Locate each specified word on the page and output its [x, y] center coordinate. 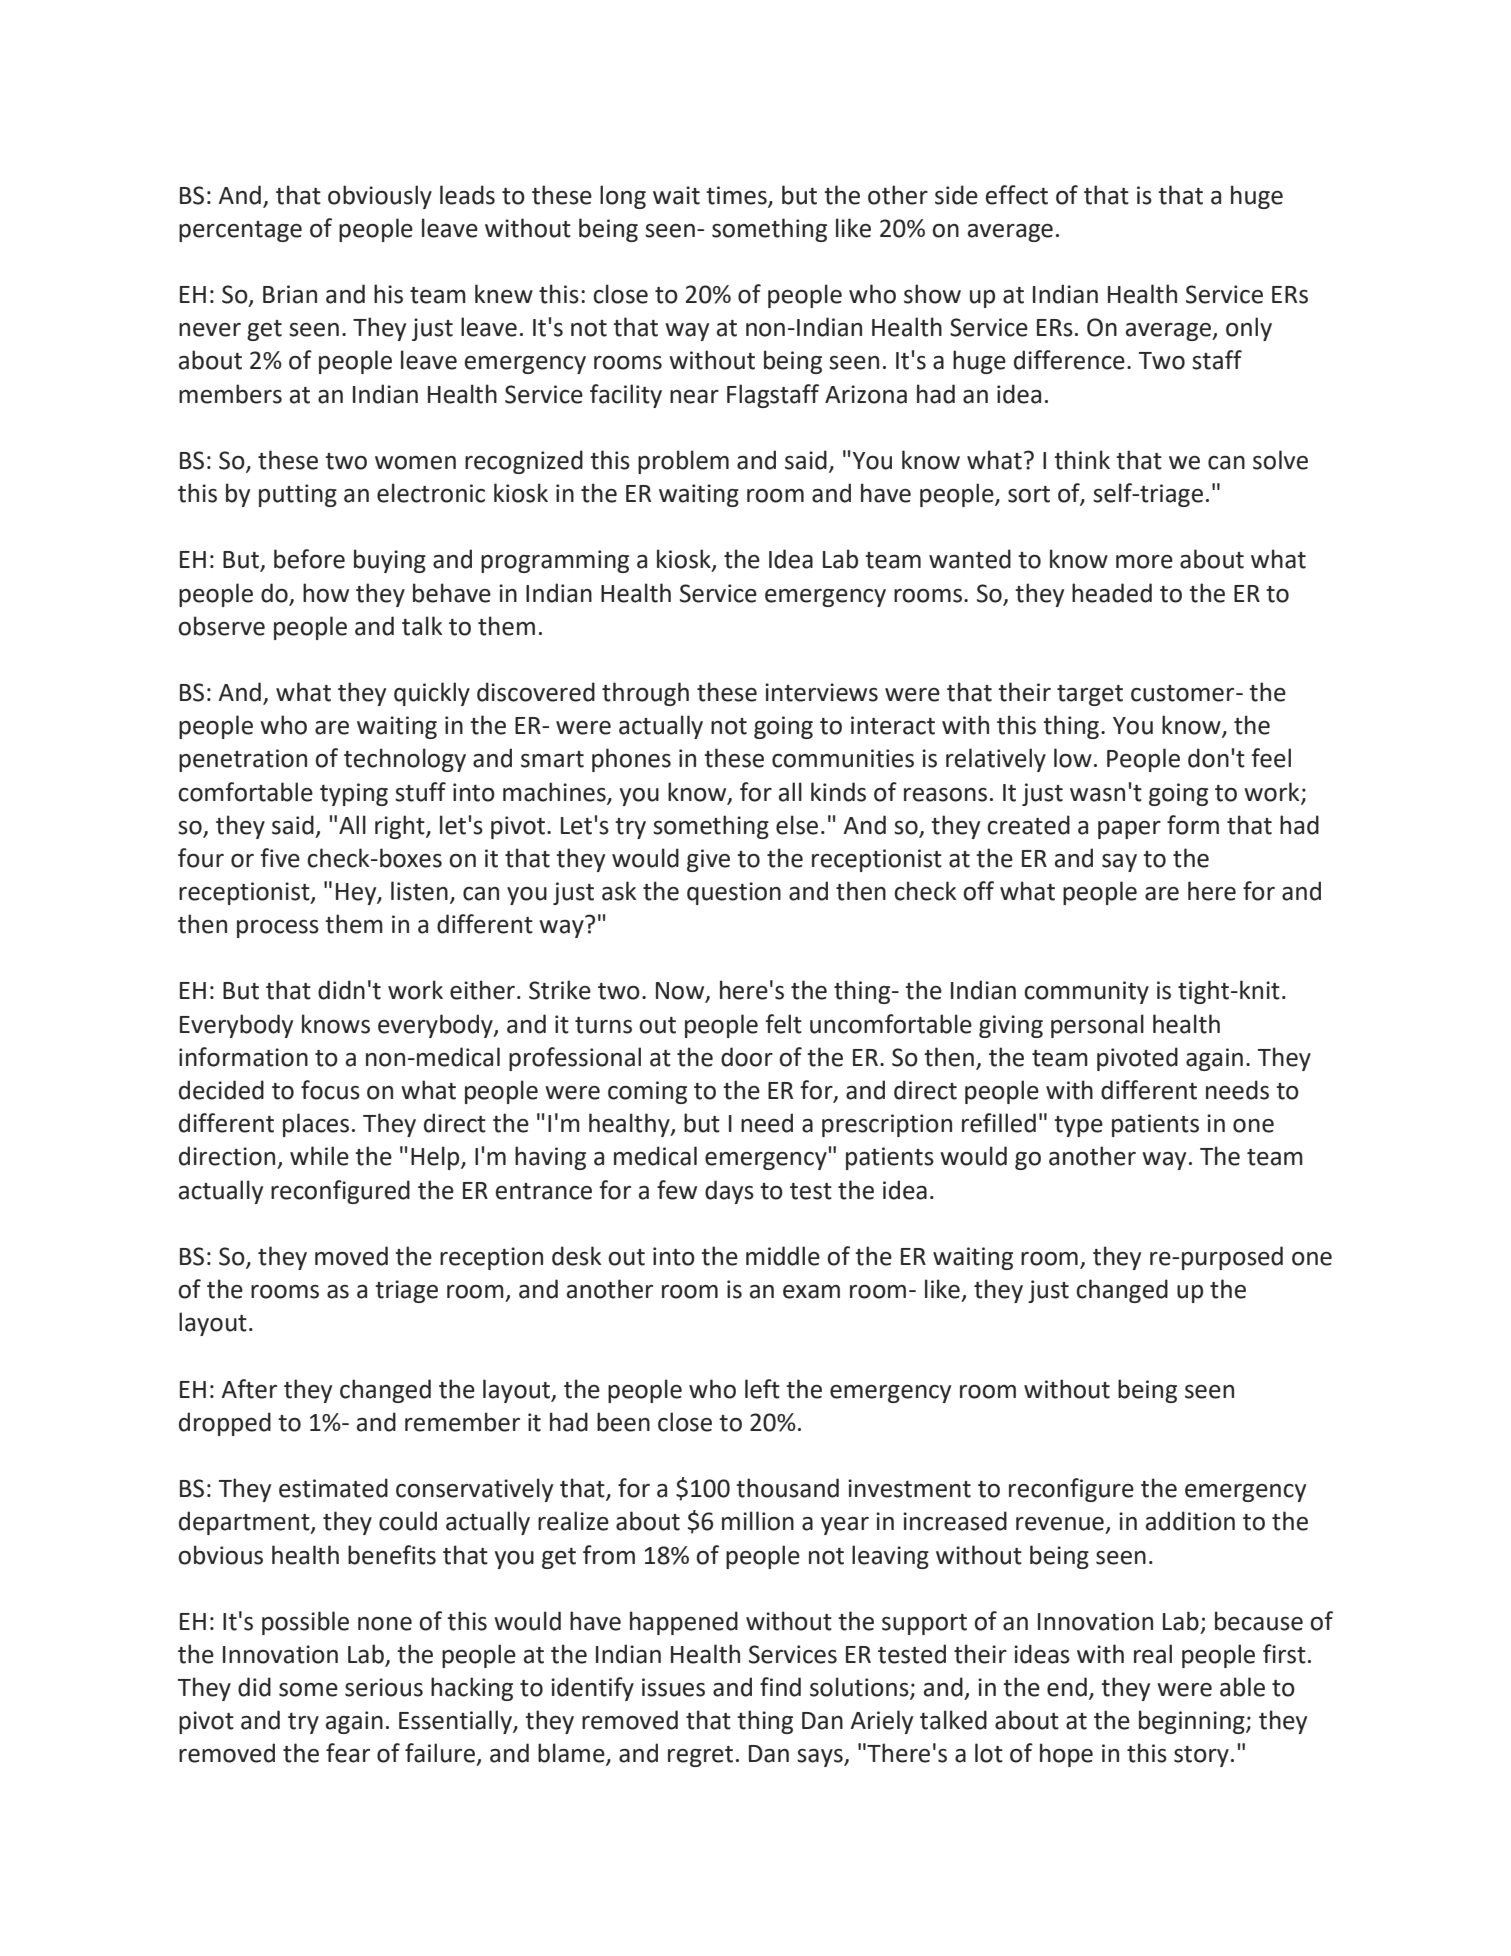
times [737, 196]
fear [348, 1753]
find [780, 1687]
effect [1017, 195]
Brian [290, 294]
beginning [1193, 1722]
